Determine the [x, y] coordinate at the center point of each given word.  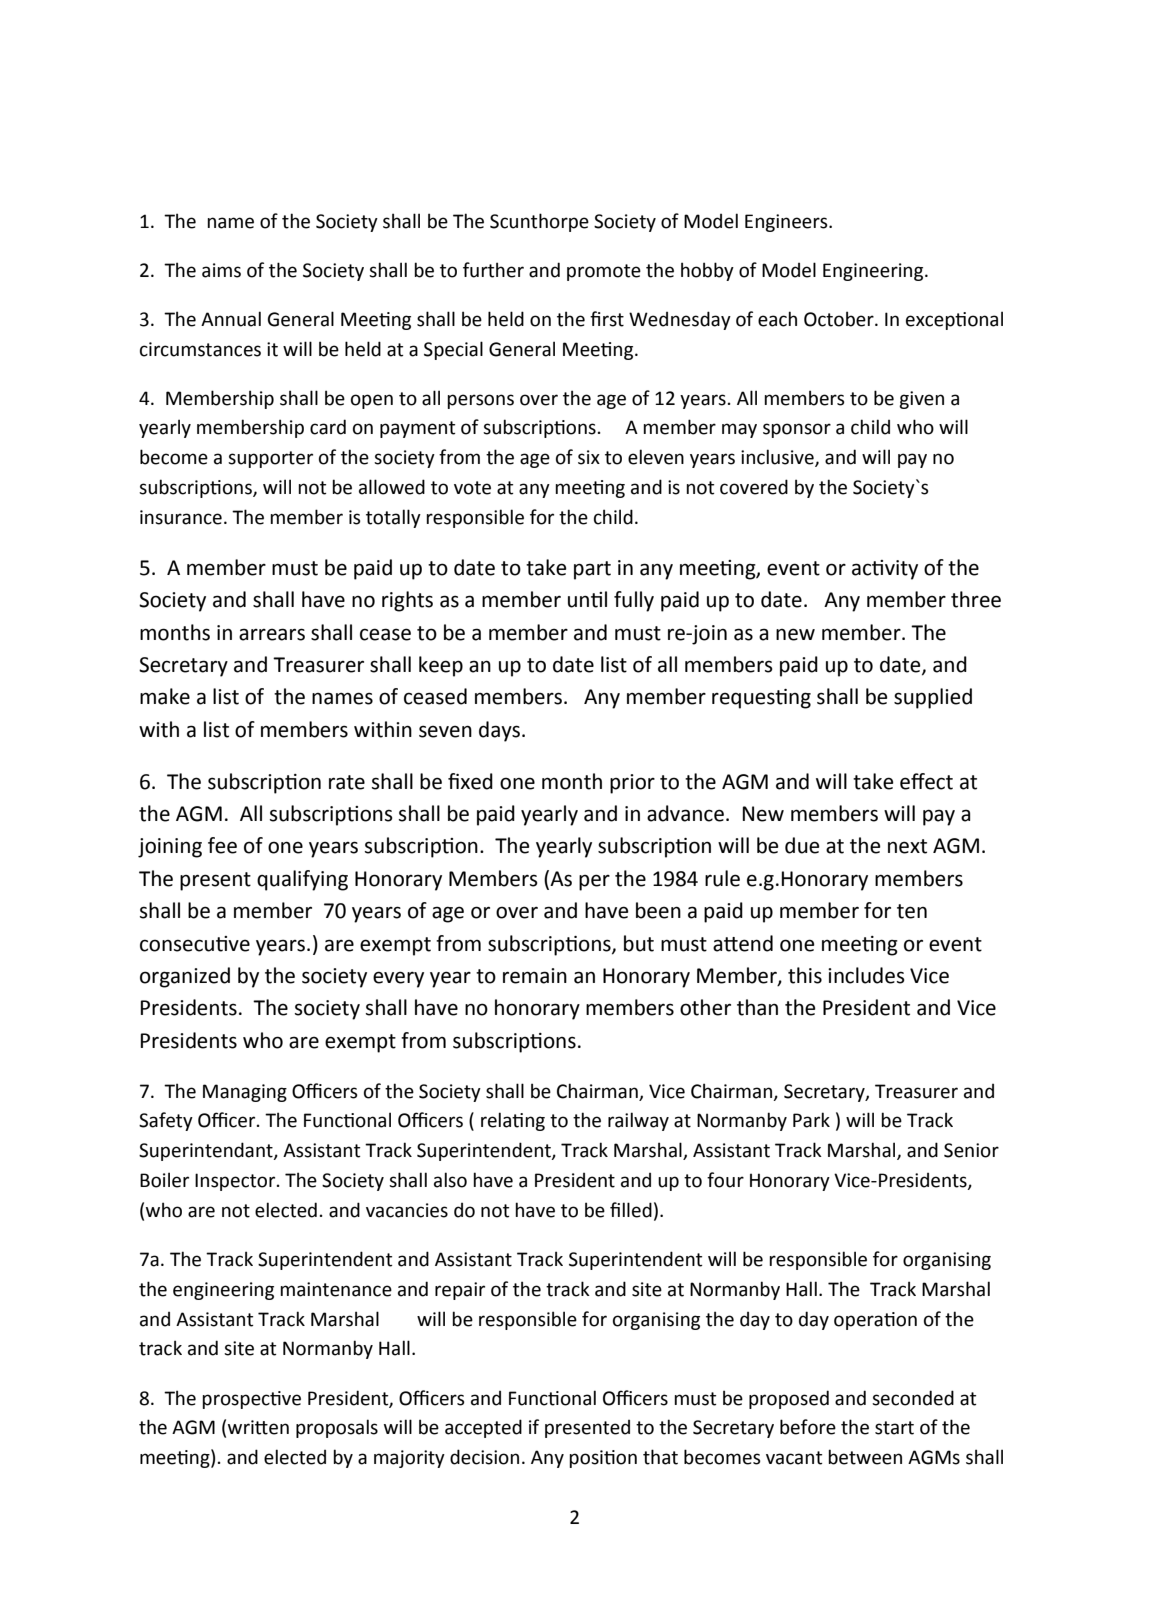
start [894, 1428]
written [258, 1427]
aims [221, 270]
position [603, 1459]
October [840, 319]
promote [604, 272]
